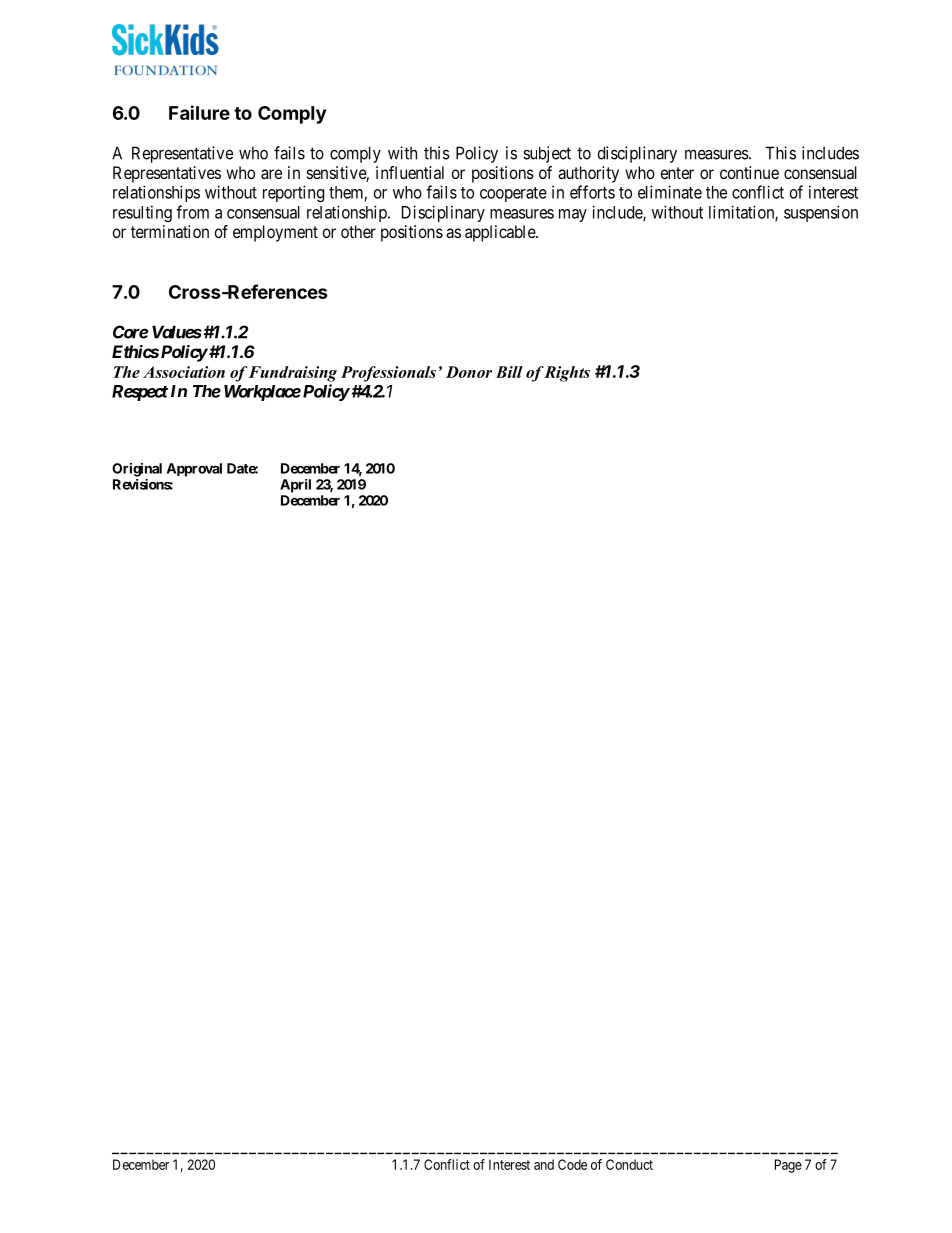 This screenshot has height=1233, width=952. I want to click on Failure, so click(199, 112).
